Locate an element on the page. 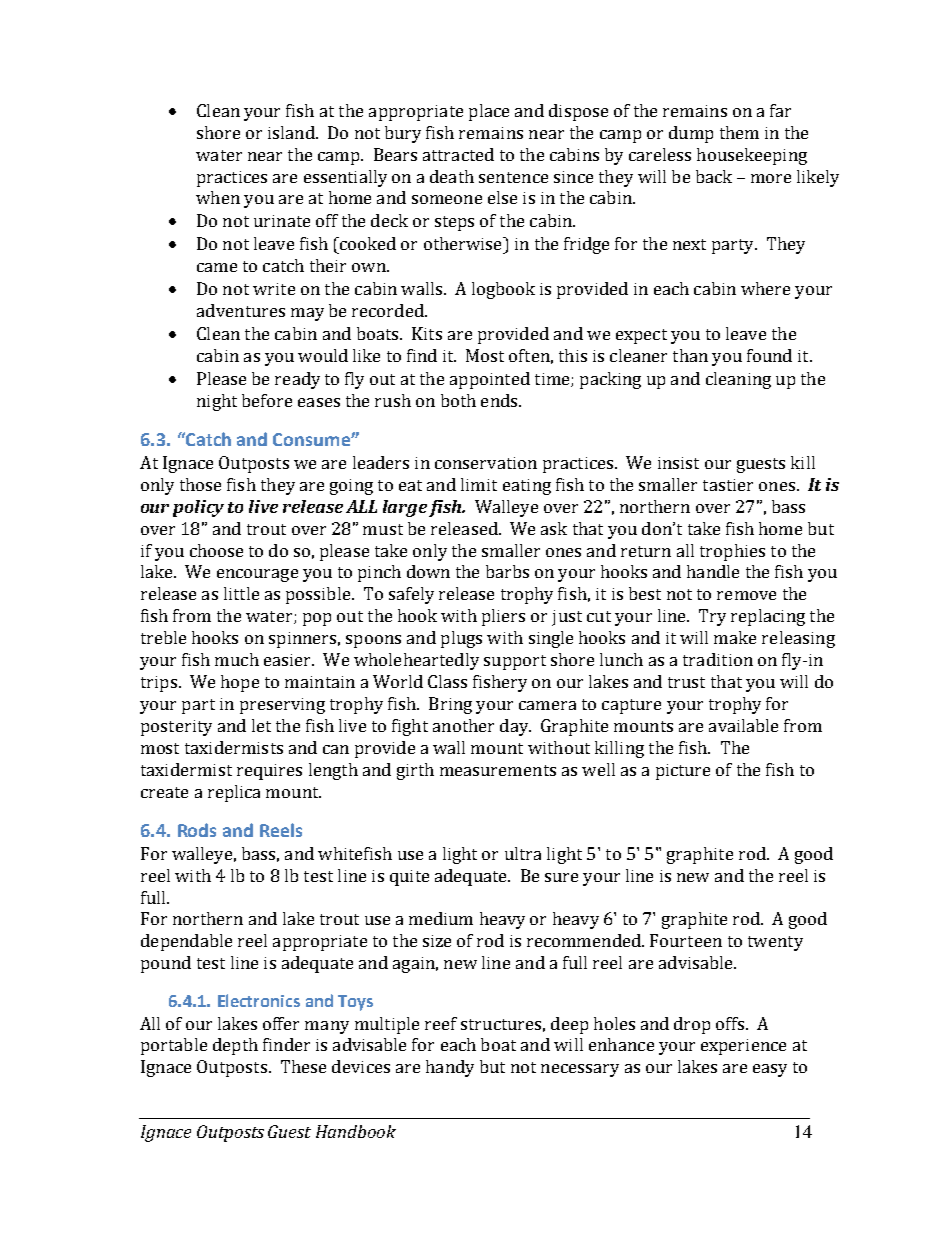 Image resolution: width=952 pixels, height=1233 pixels. those is located at coordinates (200, 484).
